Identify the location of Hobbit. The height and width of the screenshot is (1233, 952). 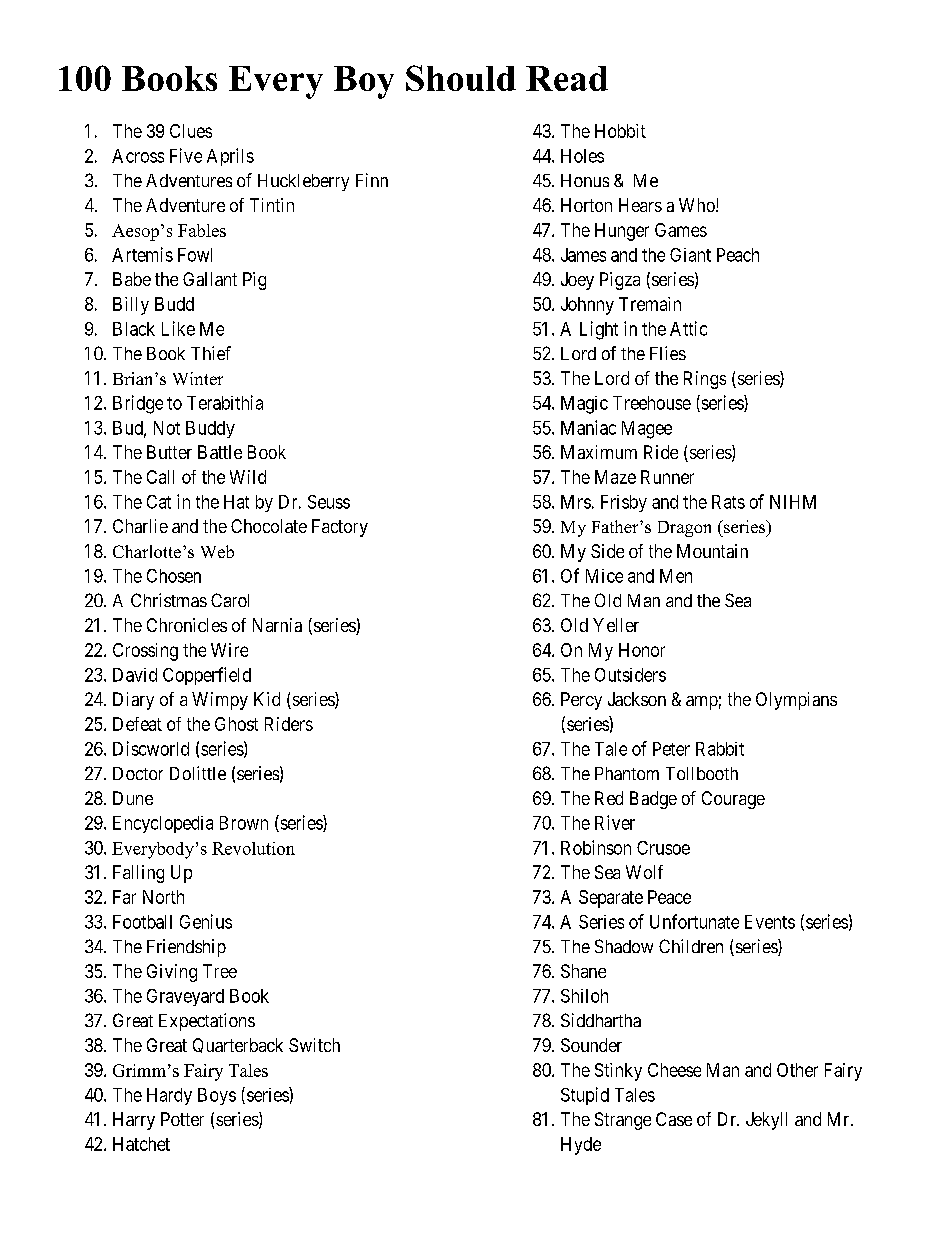
(620, 131).
